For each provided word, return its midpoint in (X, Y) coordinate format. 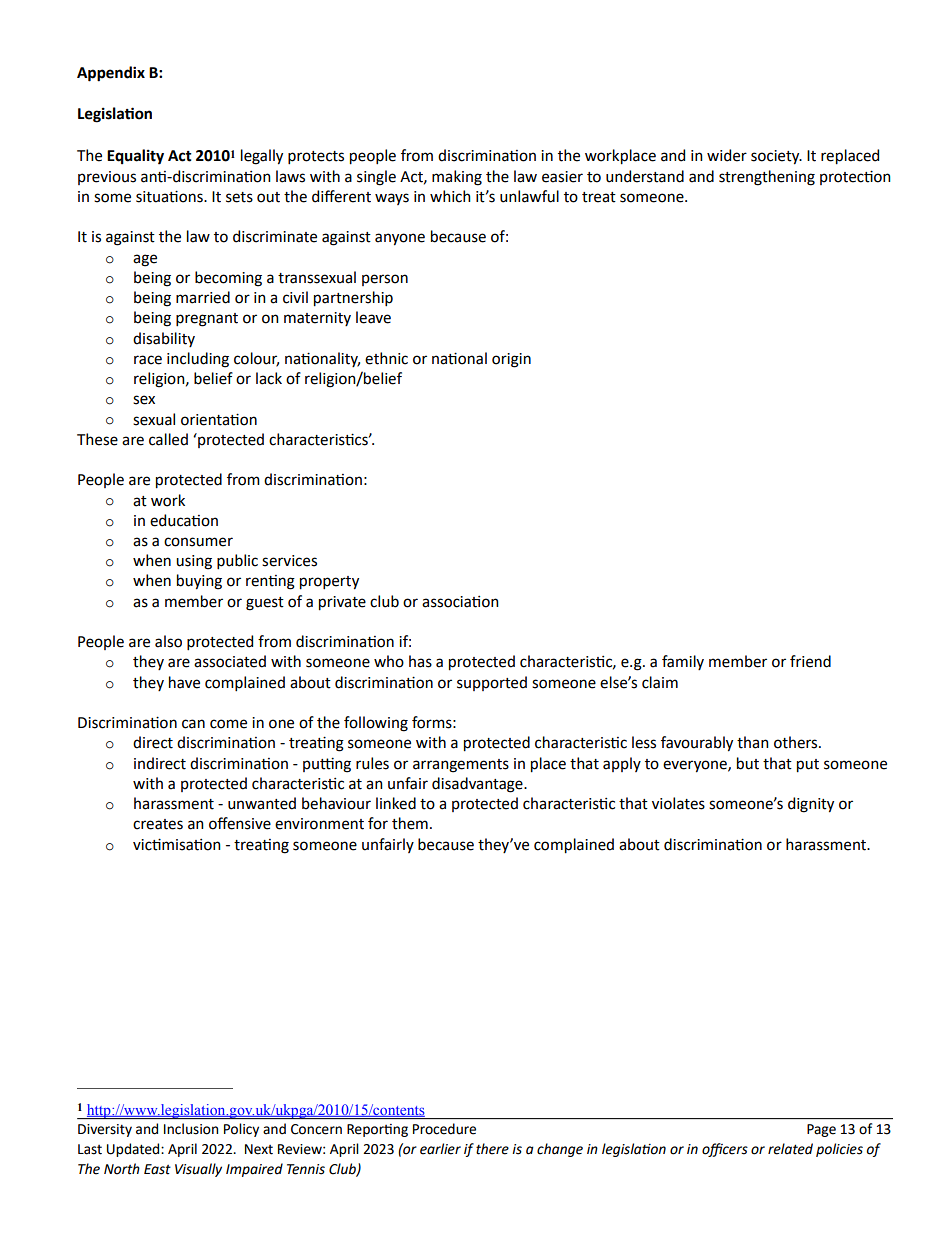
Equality (135, 157)
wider (727, 155)
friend (810, 661)
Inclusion (191, 1128)
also (168, 641)
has (420, 661)
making (457, 178)
